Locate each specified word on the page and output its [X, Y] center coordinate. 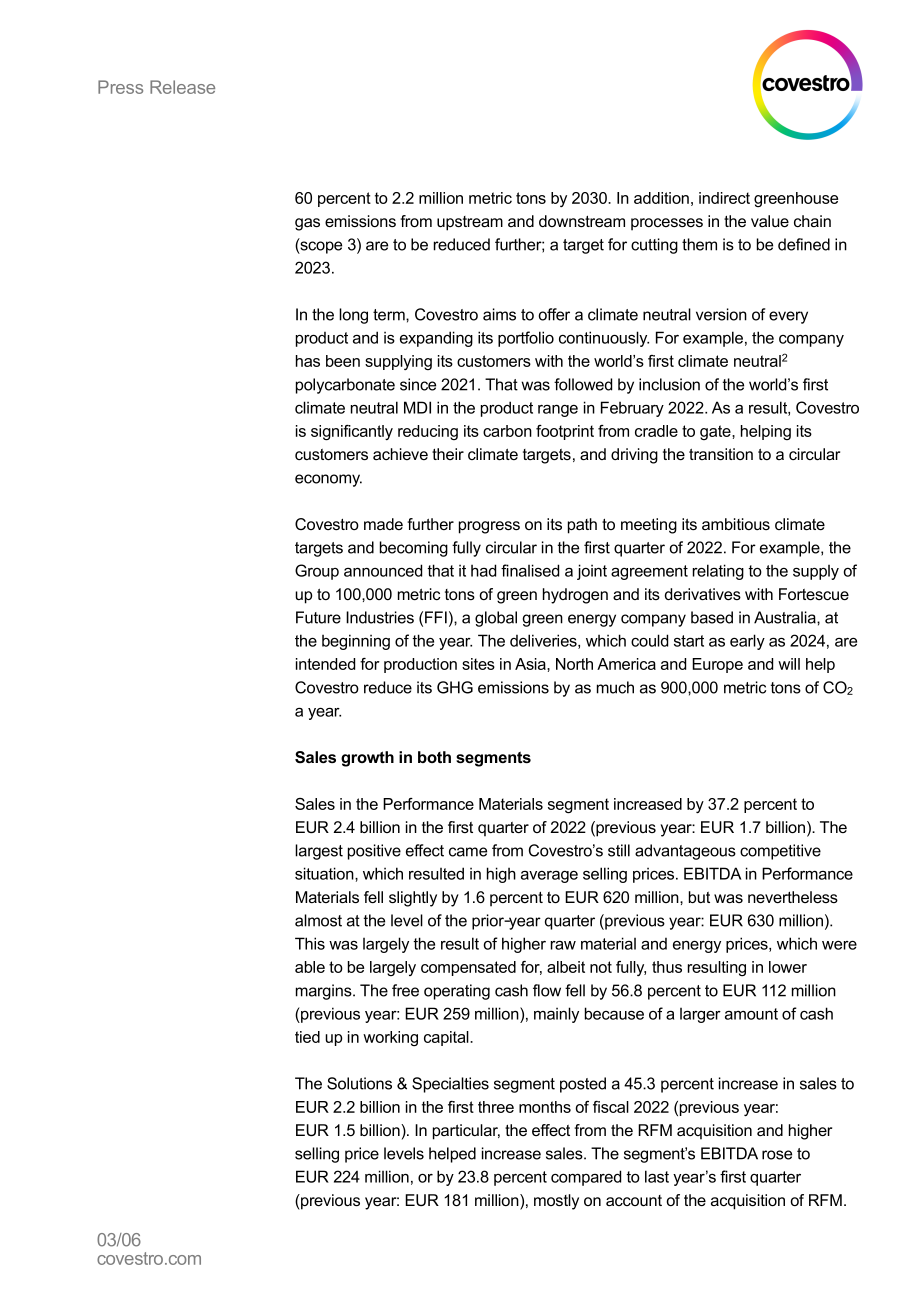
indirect [724, 198]
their [448, 454]
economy [328, 480]
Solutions [359, 1083]
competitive [780, 852]
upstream [470, 223]
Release [182, 87]
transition [721, 454]
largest [319, 852]
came [468, 852]
